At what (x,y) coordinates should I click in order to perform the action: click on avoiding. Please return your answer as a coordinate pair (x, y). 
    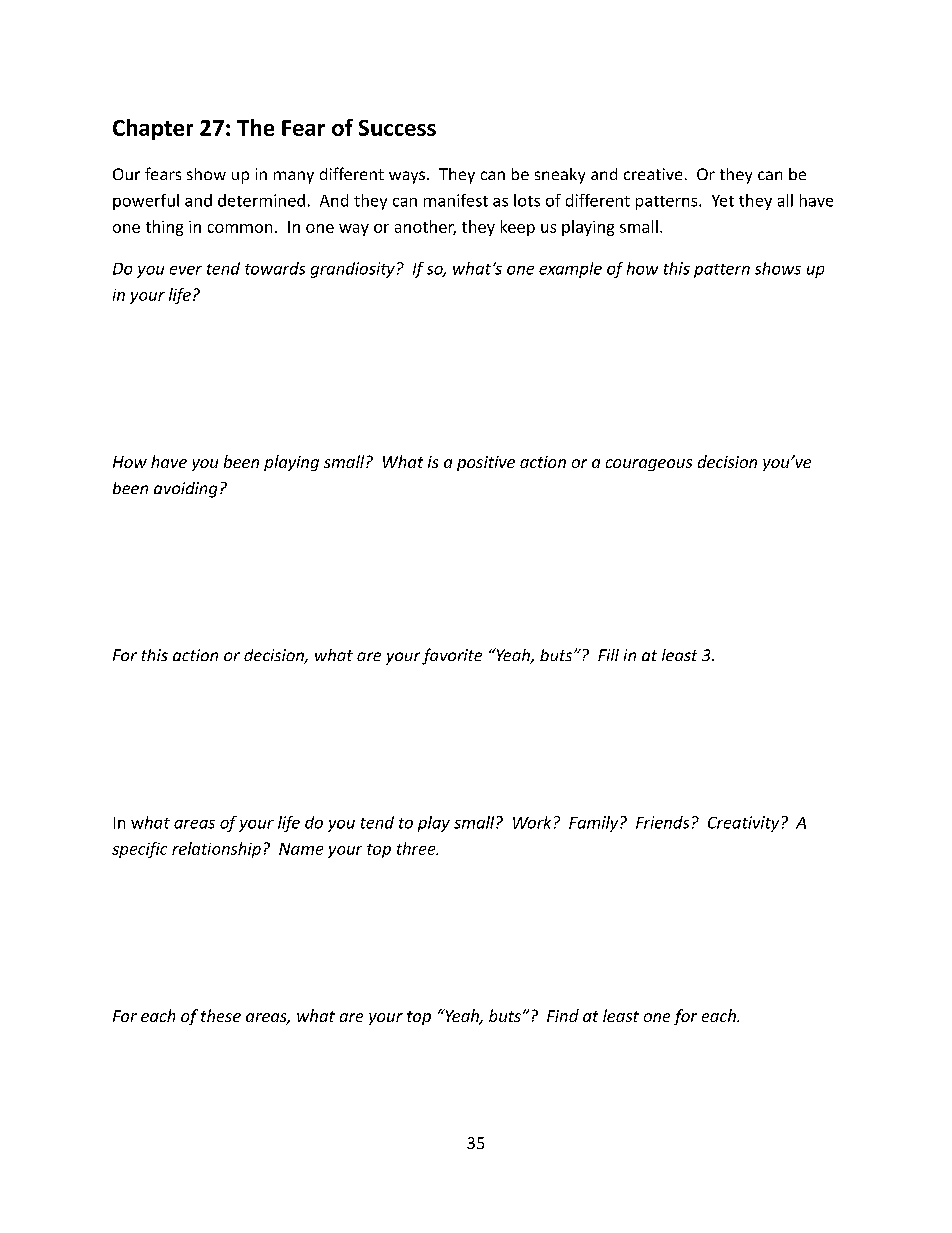
    Looking at the image, I should click on (185, 490).
